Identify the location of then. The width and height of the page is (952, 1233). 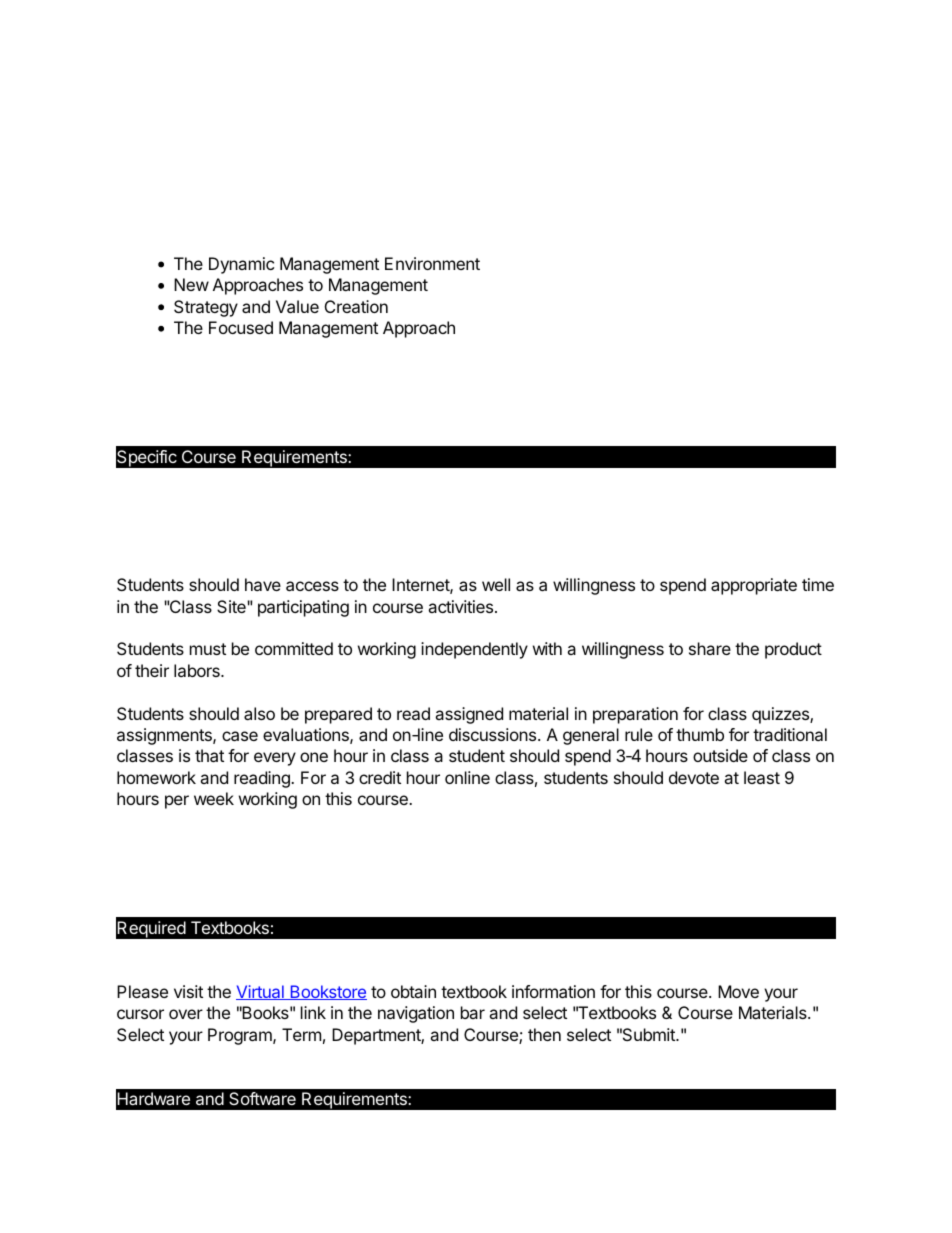
(544, 1034).
